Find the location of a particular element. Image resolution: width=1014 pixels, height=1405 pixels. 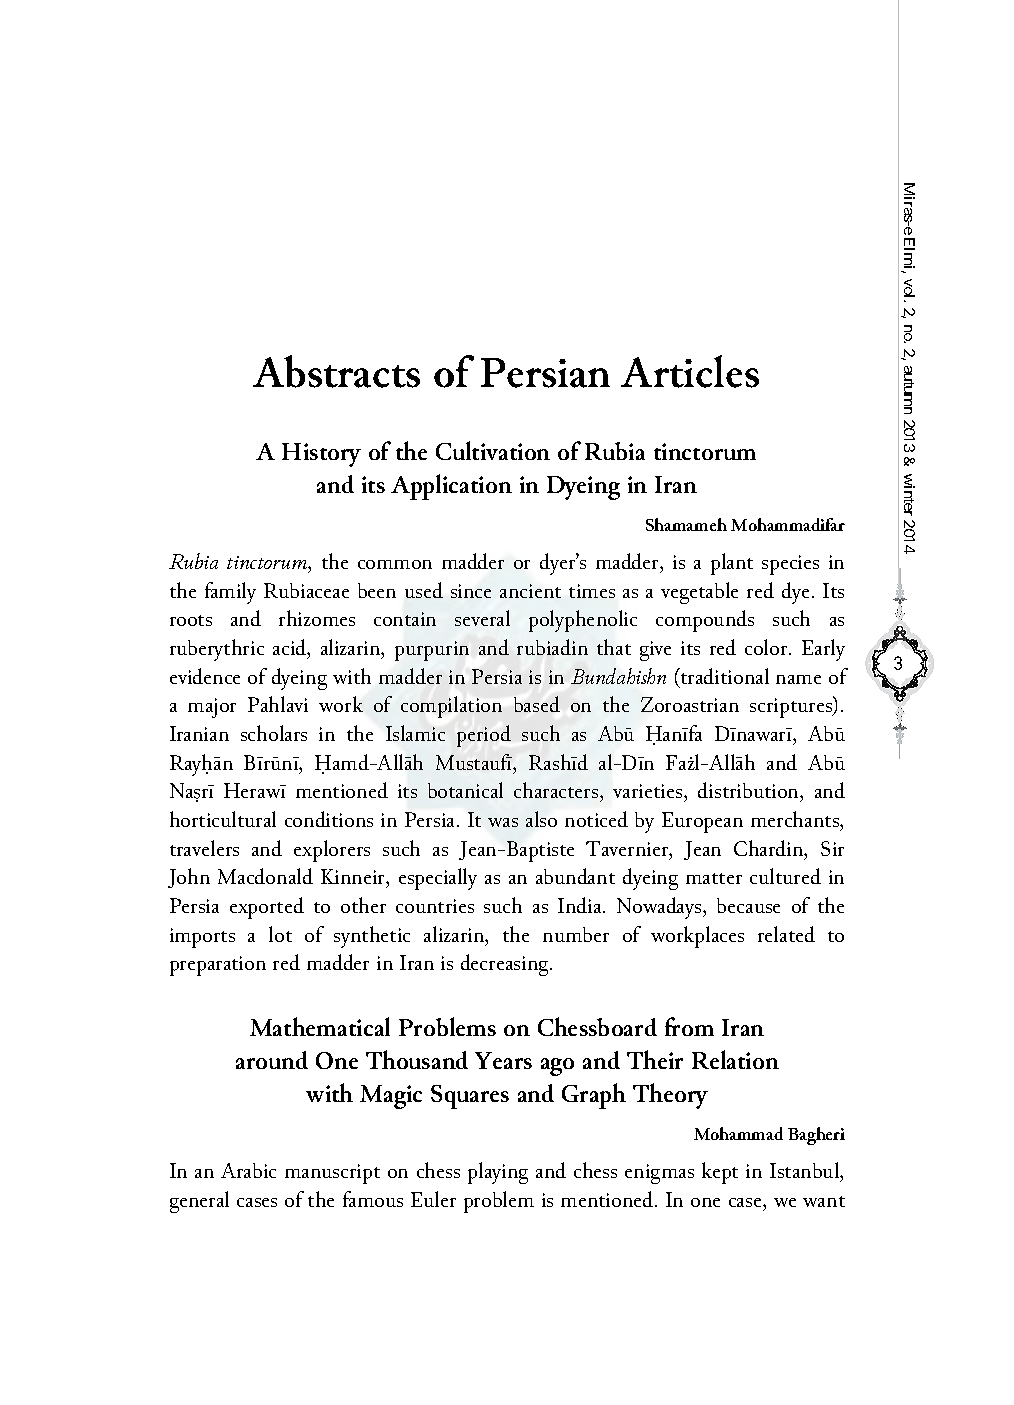

number is located at coordinates (576, 934).
